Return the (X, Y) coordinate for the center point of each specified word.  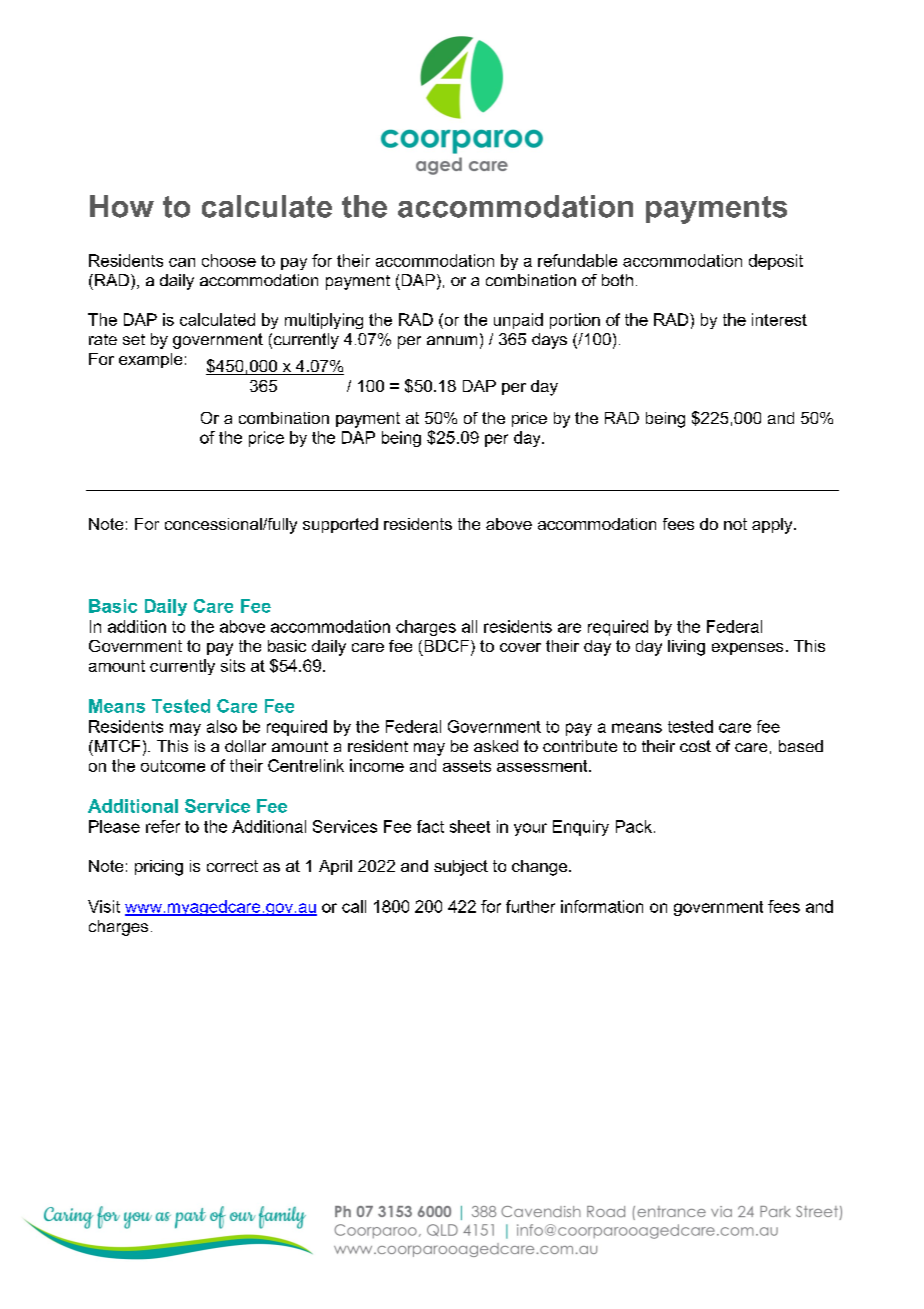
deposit (776, 262)
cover (520, 647)
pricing (159, 868)
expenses (747, 649)
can (182, 262)
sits (233, 665)
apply (773, 526)
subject (461, 868)
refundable (577, 260)
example (150, 360)
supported (340, 525)
